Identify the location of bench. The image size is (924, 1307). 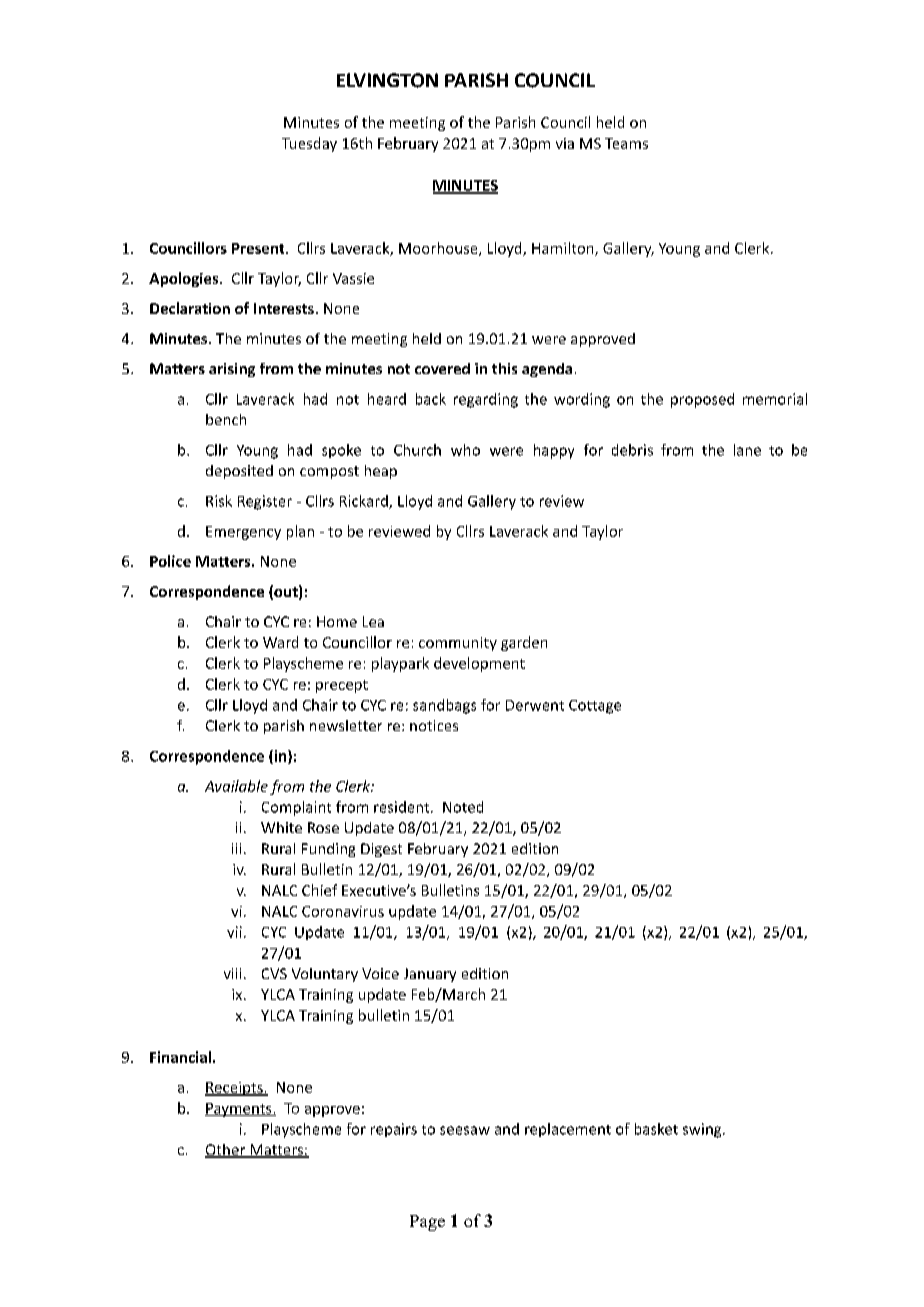
(226, 419).
